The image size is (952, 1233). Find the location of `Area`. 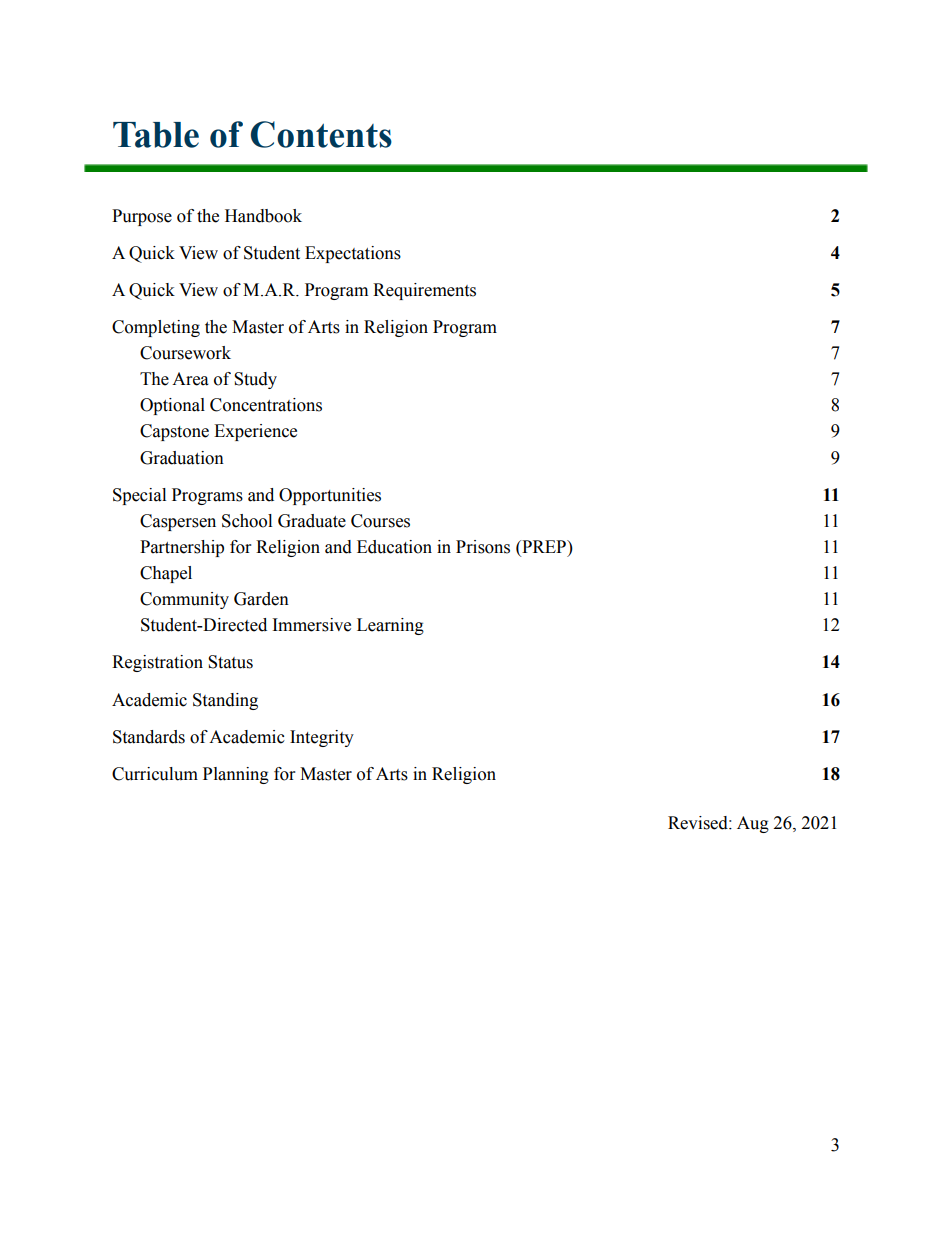

Area is located at coordinates (190, 379).
